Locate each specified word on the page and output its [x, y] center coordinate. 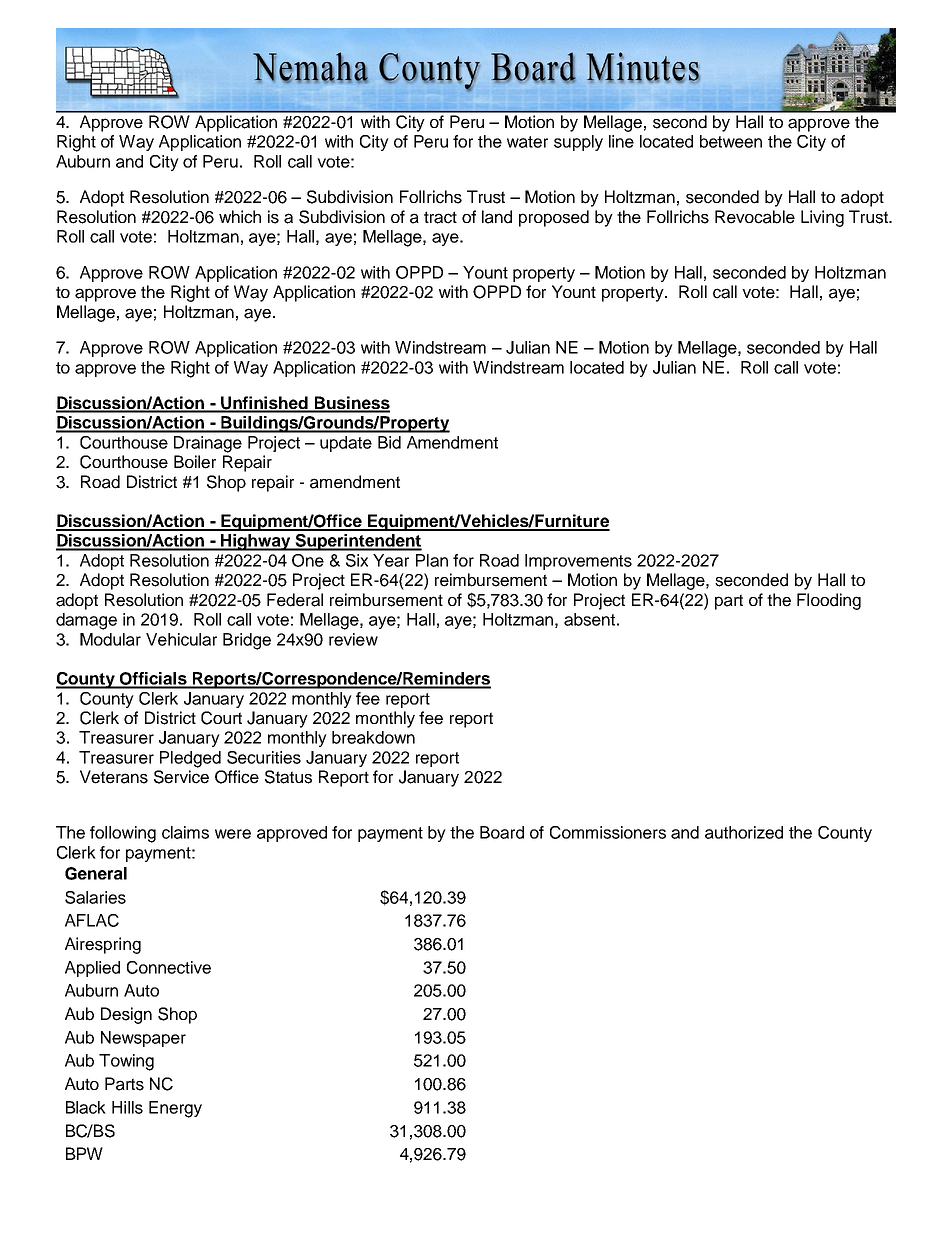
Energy [175, 1109]
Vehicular [181, 639]
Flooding [829, 601]
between [731, 141]
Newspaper [143, 1039]
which [240, 217]
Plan [432, 560]
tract [440, 217]
